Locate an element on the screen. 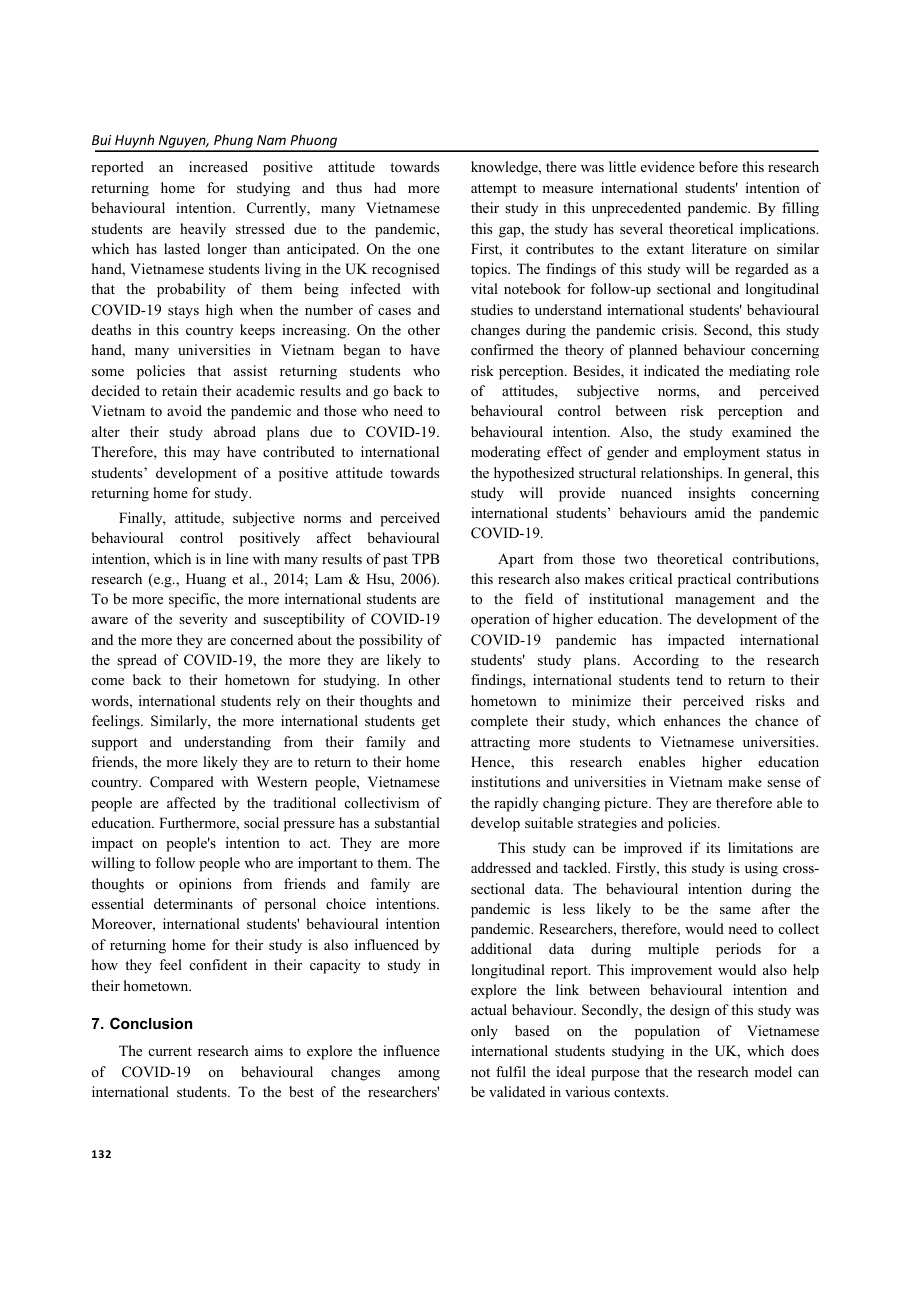  retain is located at coordinates (179, 390).
